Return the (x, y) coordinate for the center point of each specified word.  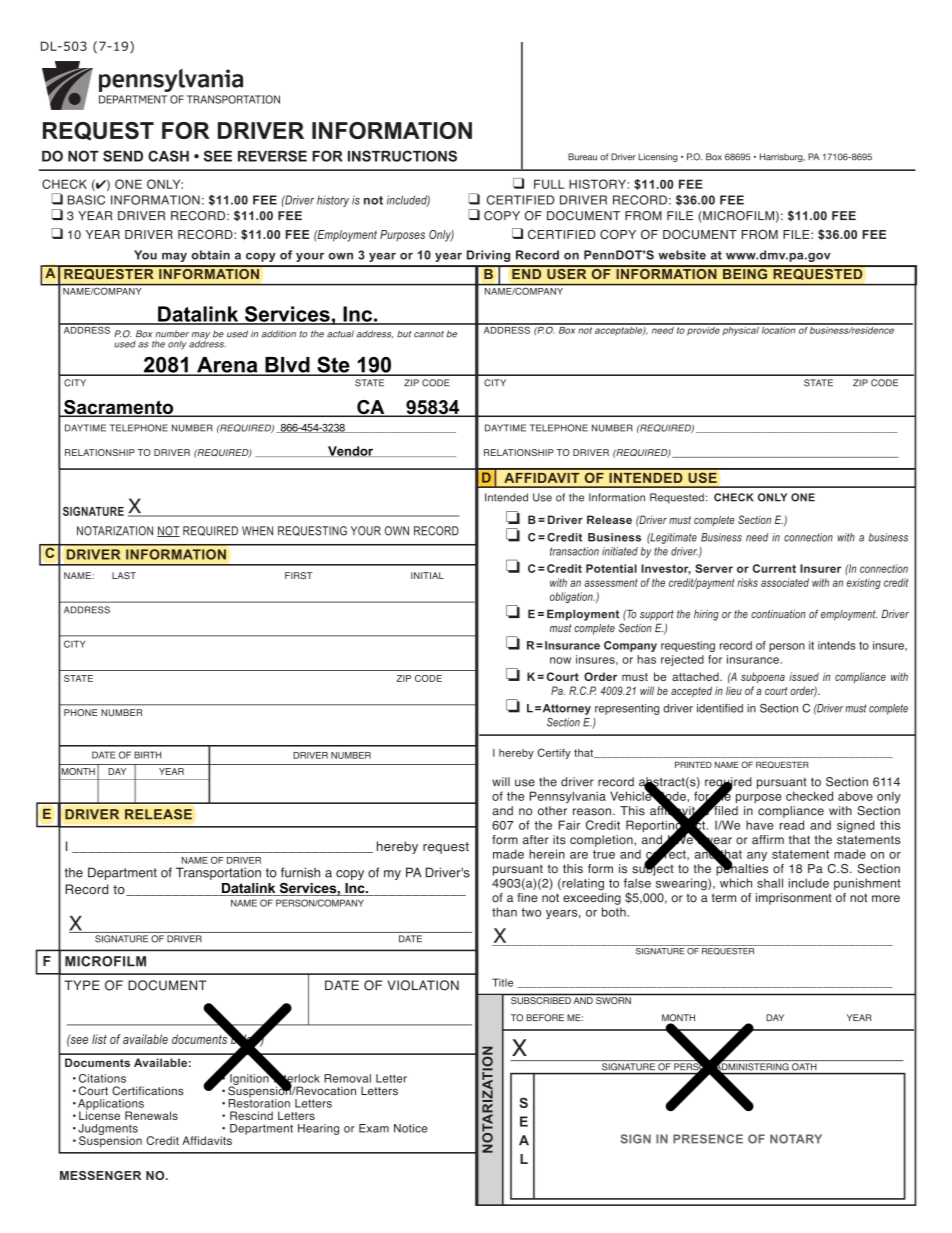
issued (804, 676)
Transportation (218, 873)
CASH (168, 156)
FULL (549, 184)
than (504, 912)
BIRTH (147, 755)
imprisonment (794, 899)
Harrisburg (782, 157)
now (560, 660)
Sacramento (119, 408)
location (779, 329)
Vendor (351, 451)
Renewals (151, 1115)
